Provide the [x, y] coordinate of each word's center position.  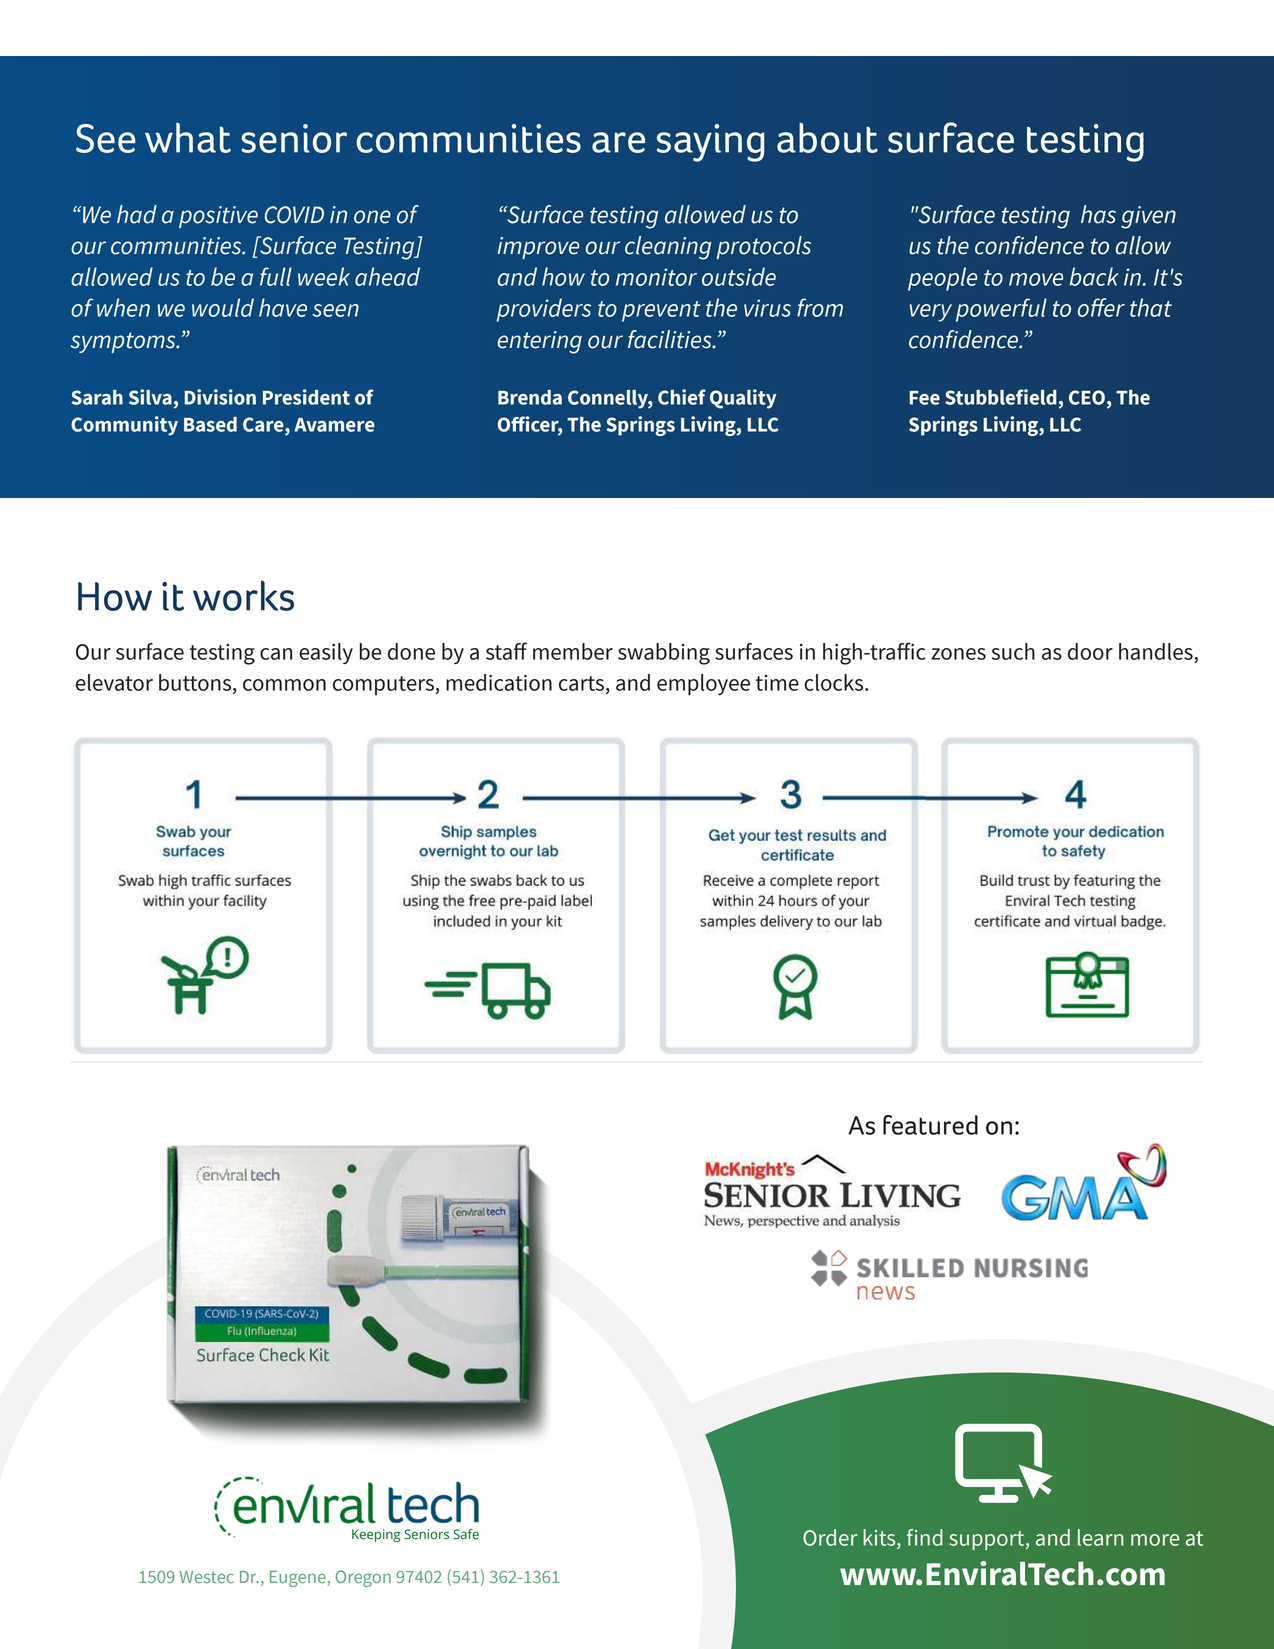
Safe [466, 1534]
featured [930, 1125]
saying [710, 143]
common [284, 685]
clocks [835, 682]
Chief [682, 397]
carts [581, 683]
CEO [1087, 397]
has [1098, 214]
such [1013, 651]
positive [218, 217]
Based [210, 424]
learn [1101, 1537]
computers [384, 685]
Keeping [376, 1535]
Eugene [299, 1579]
